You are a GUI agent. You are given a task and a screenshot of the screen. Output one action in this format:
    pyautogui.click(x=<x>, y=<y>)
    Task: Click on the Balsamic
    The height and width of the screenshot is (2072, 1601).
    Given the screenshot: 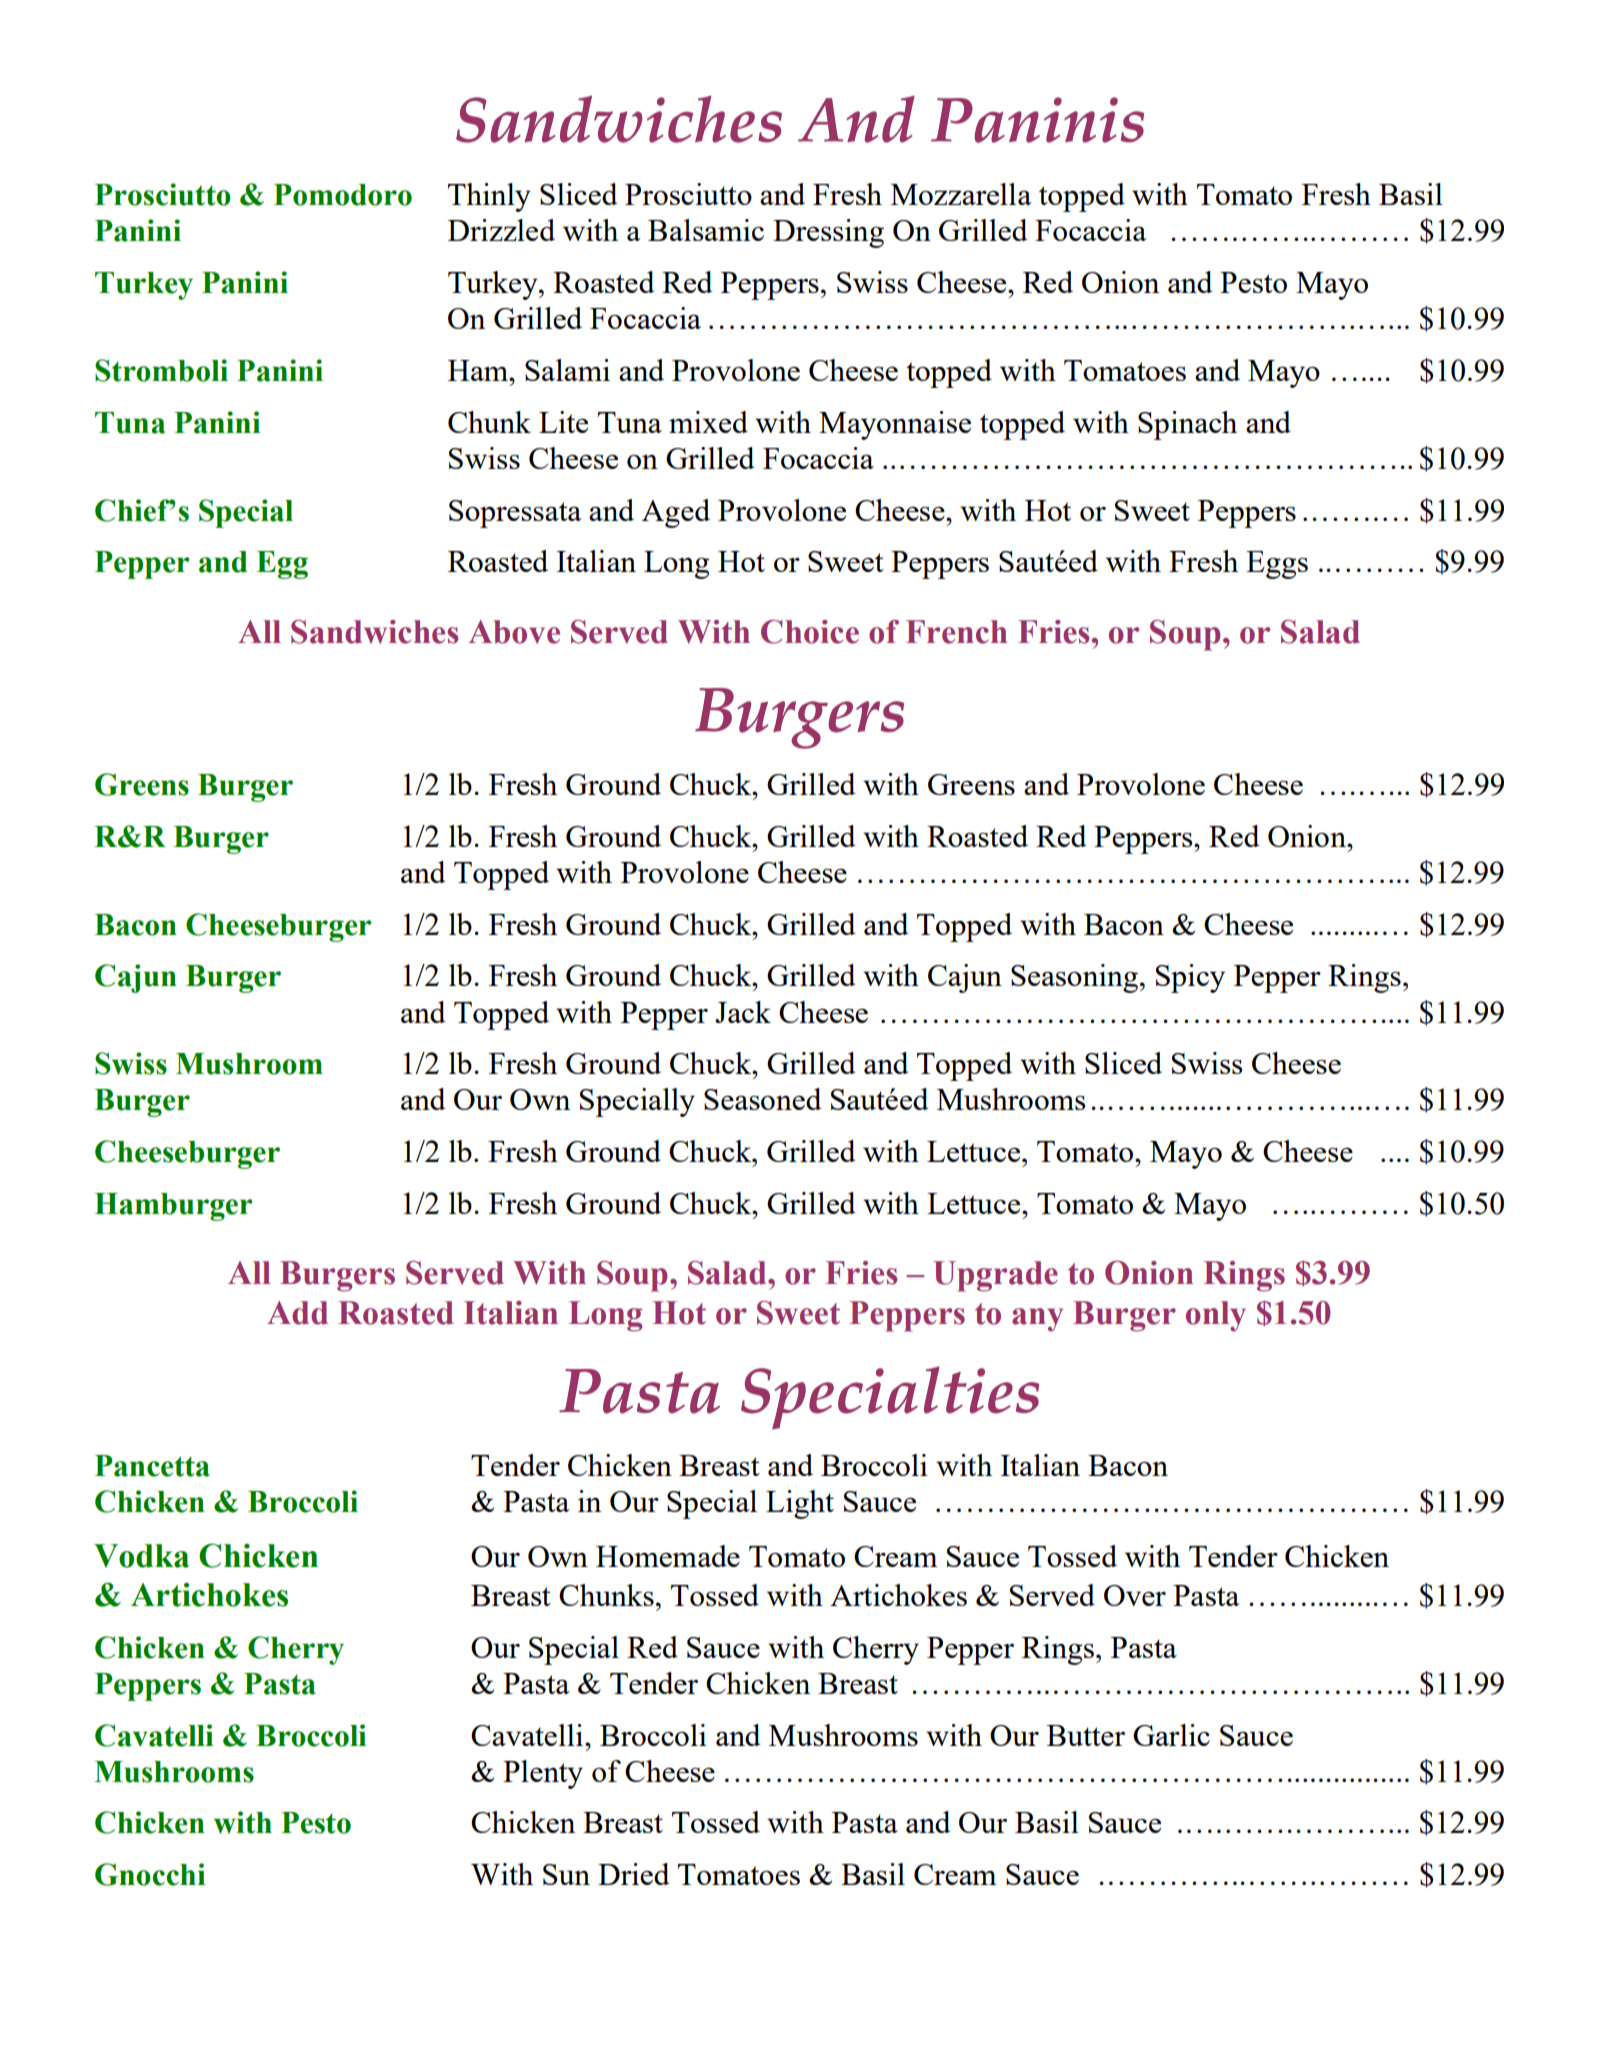 What is the action you would take?
    pyautogui.click(x=706, y=230)
